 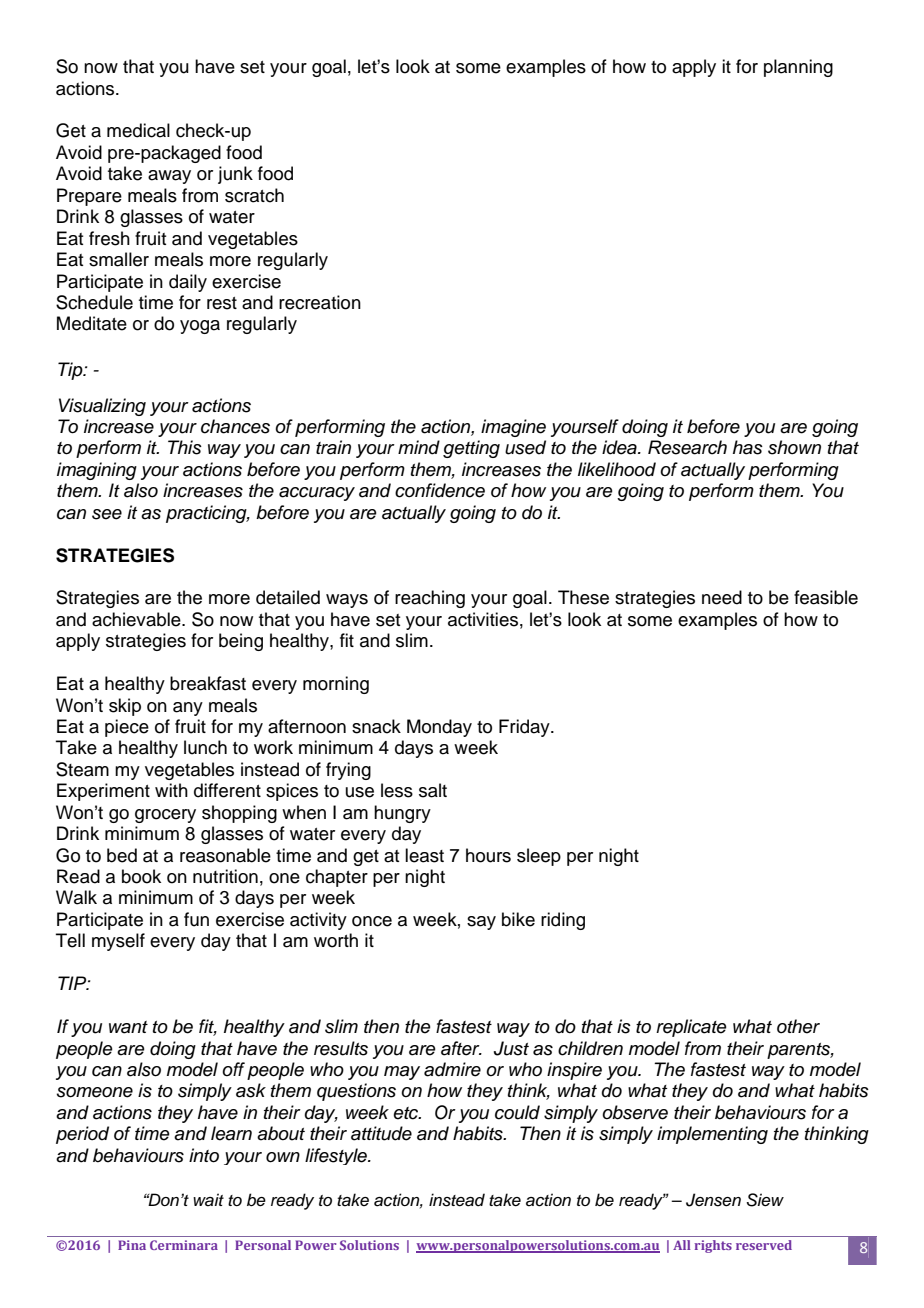 What do you see at coordinates (798, 68) in the screenshot?
I see `planning` at bounding box center [798, 68].
